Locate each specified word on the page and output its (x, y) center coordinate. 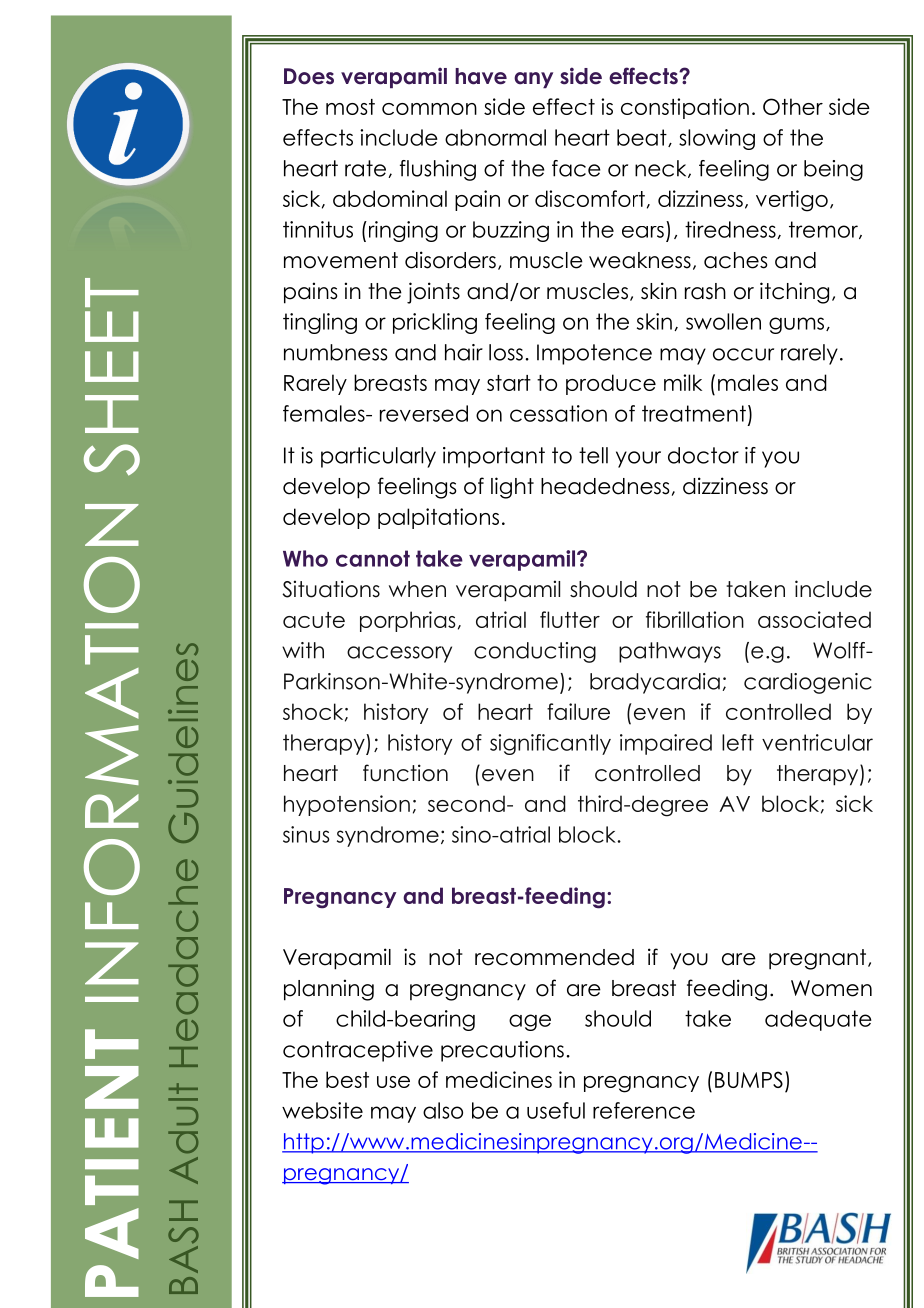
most (350, 107)
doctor (703, 455)
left (738, 742)
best (347, 1079)
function (405, 773)
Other (793, 106)
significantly (550, 744)
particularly (378, 457)
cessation (558, 413)
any (533, 80)
